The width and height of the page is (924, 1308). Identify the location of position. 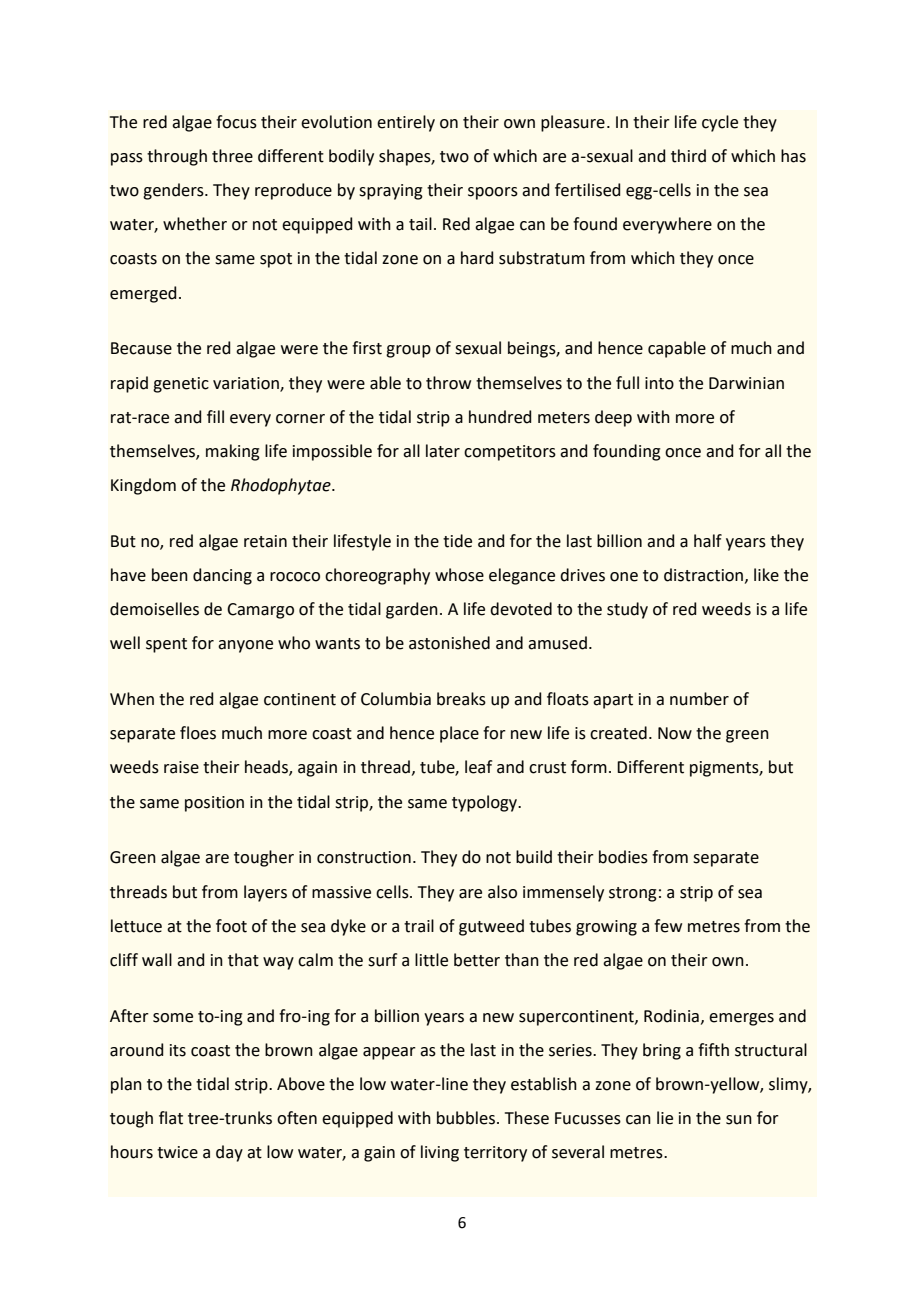
(214, 804).
